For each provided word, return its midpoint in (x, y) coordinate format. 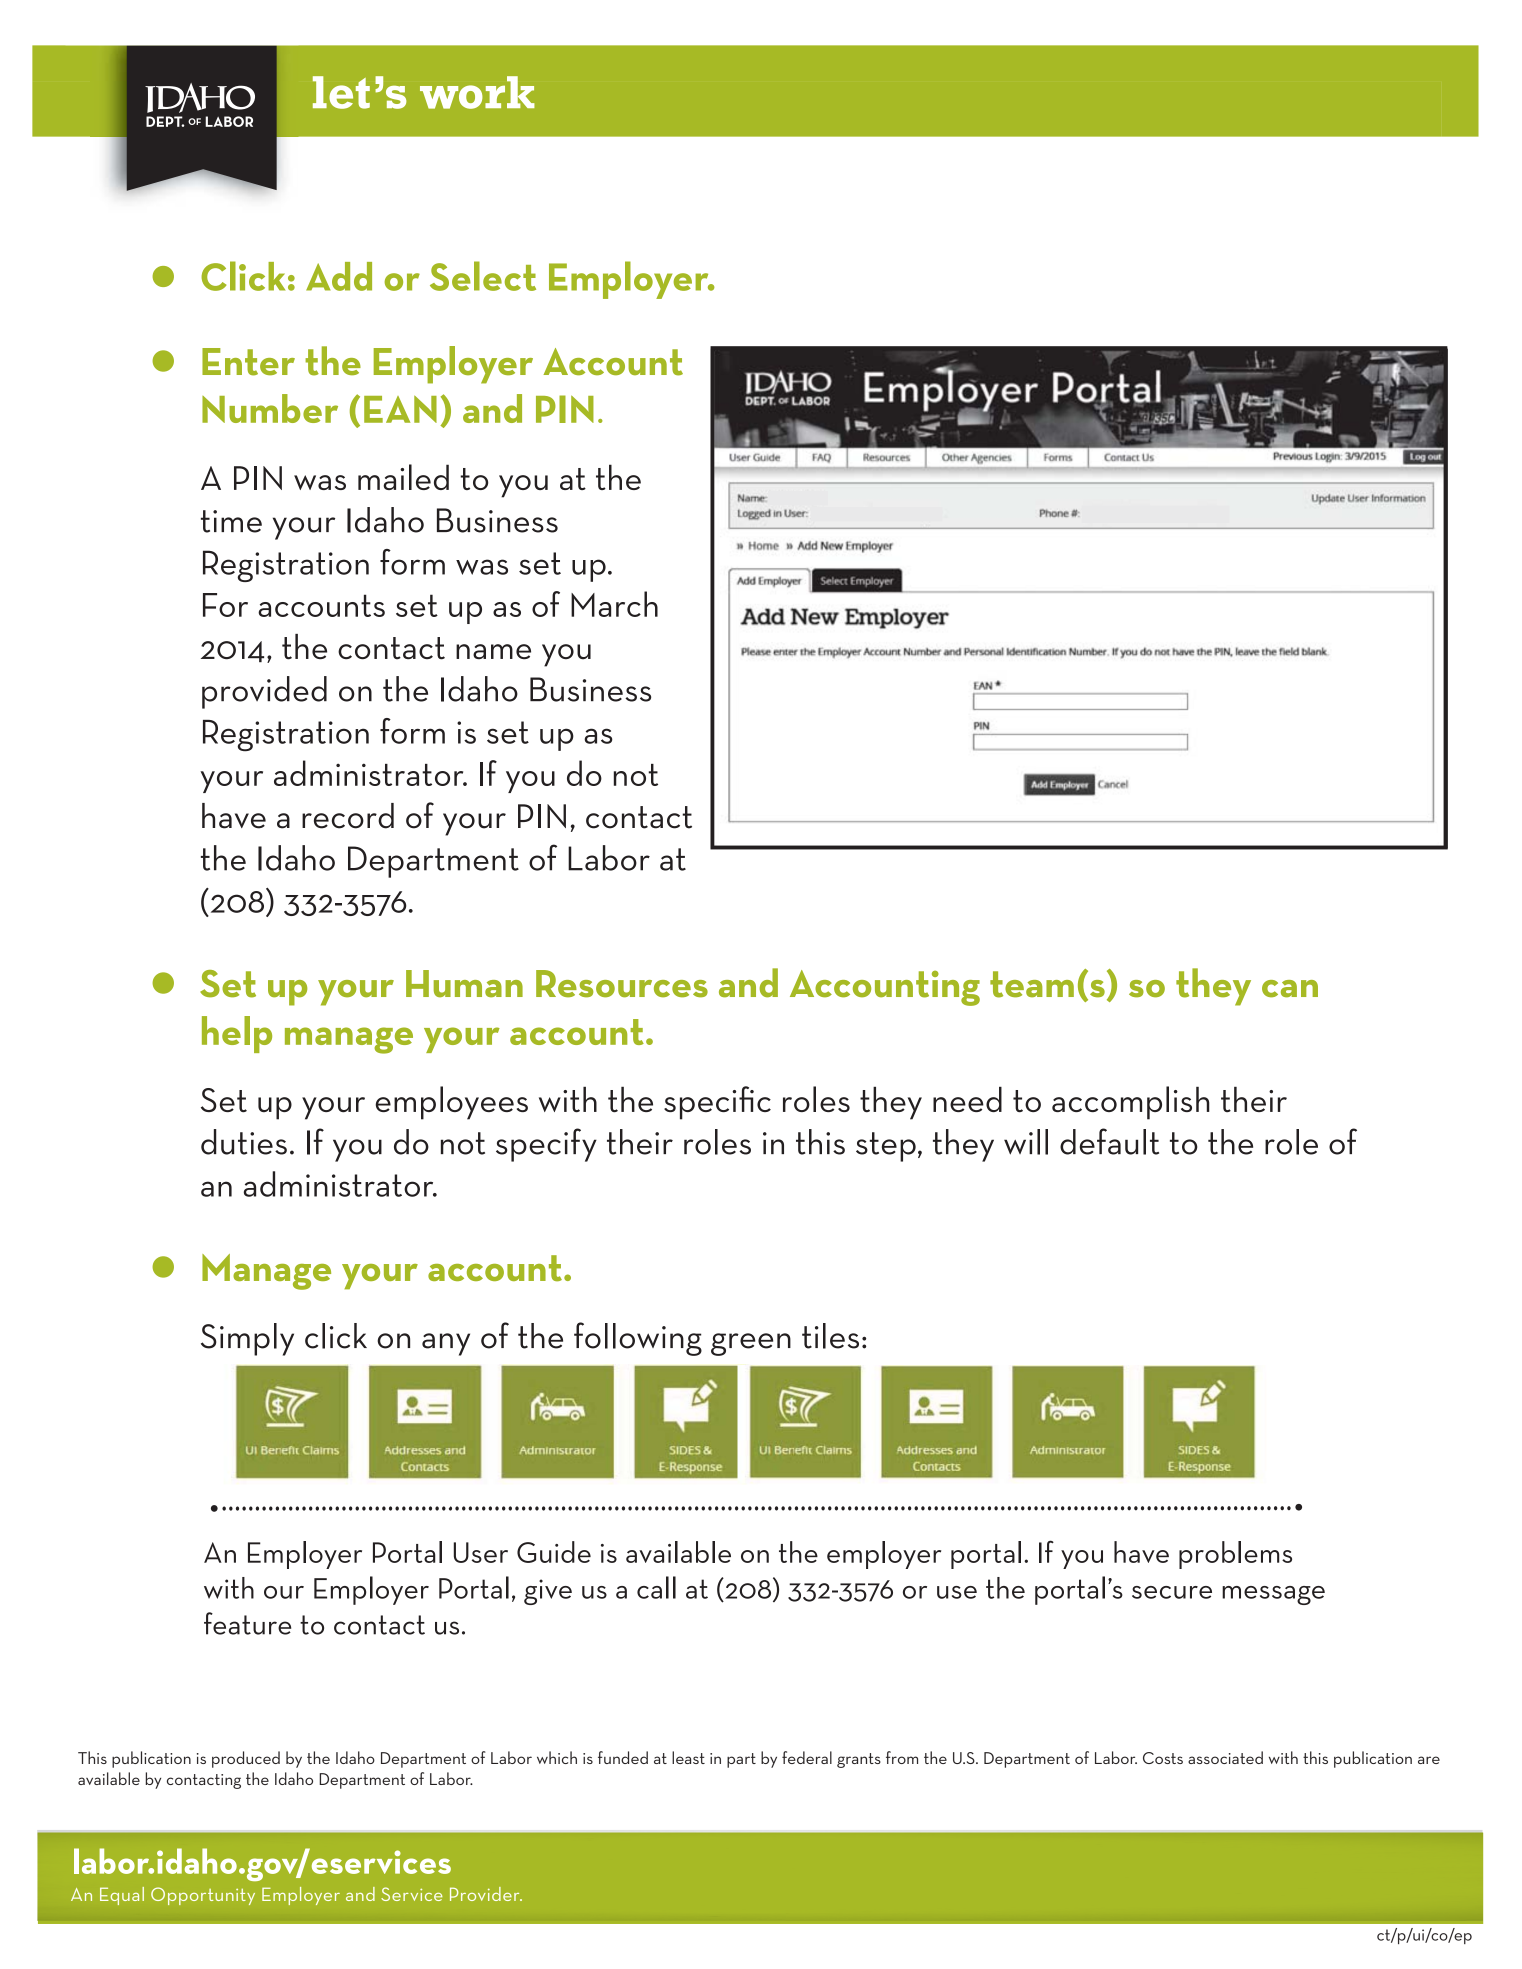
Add (339, 276)
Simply (247, 1339)
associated (1225, 1757)
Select (483, 276)
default (1109, 1141)
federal (807, 1757)
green (751, 1344)
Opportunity (203, 1896)
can (1290, 989)
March (614, 604)
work (477, 92)
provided (264, 692)
